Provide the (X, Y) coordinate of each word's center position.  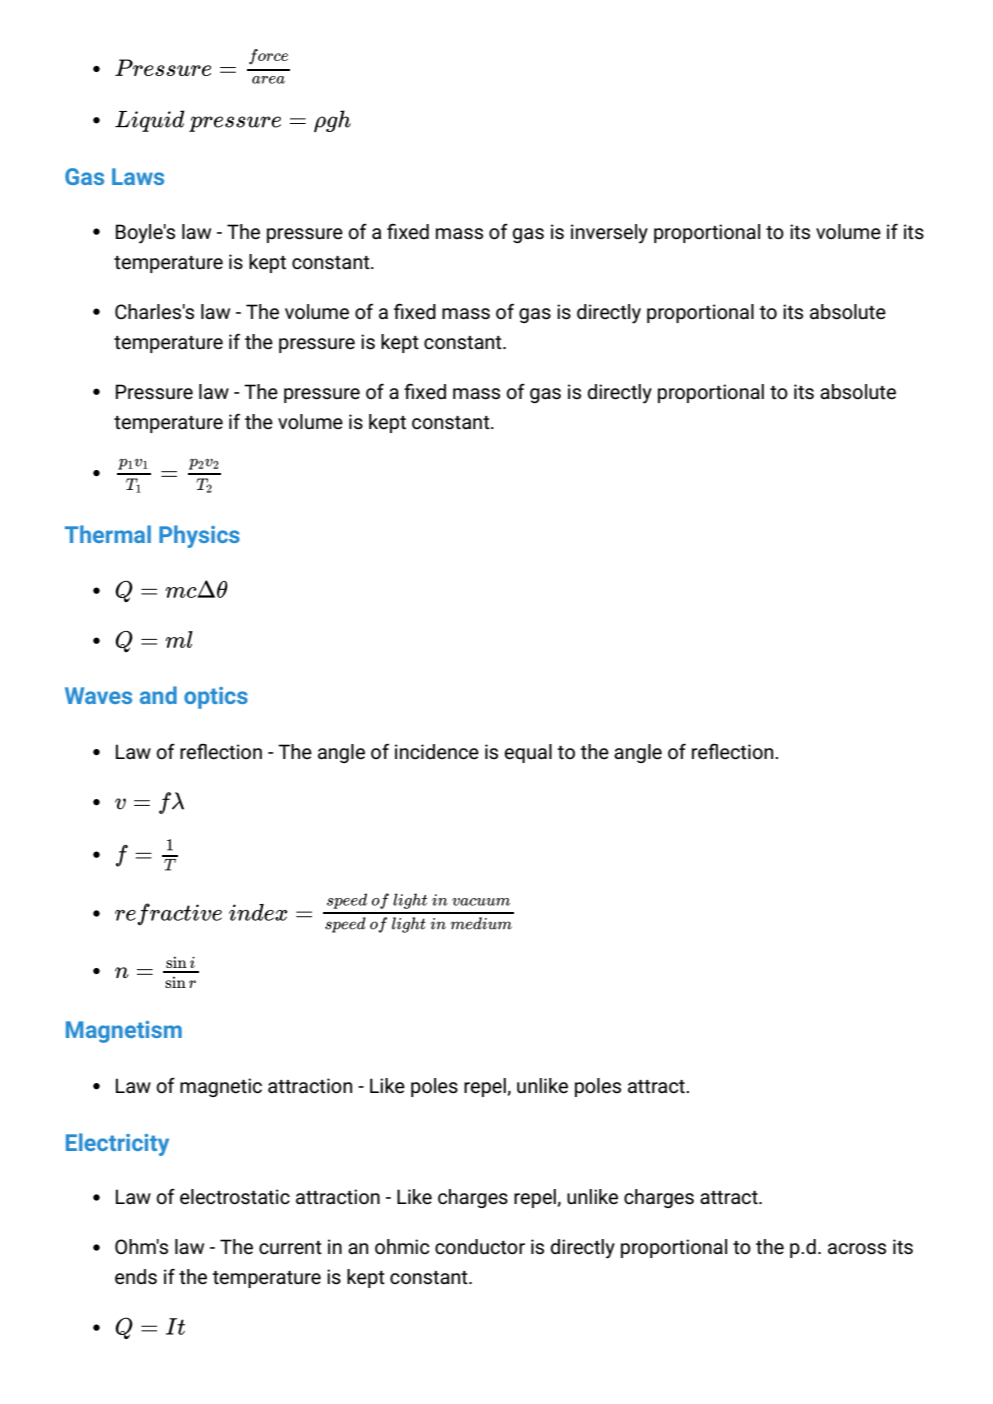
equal (528, 753)
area (268, 80)
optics (216, 698)
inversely (609, 234)
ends (136, 1277)
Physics (199, 536)
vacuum (481, 902)
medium (481, 923)
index (258, 912)
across (857, 1249)
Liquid (149, 121)
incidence (437, 752)
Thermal (108, 534)
